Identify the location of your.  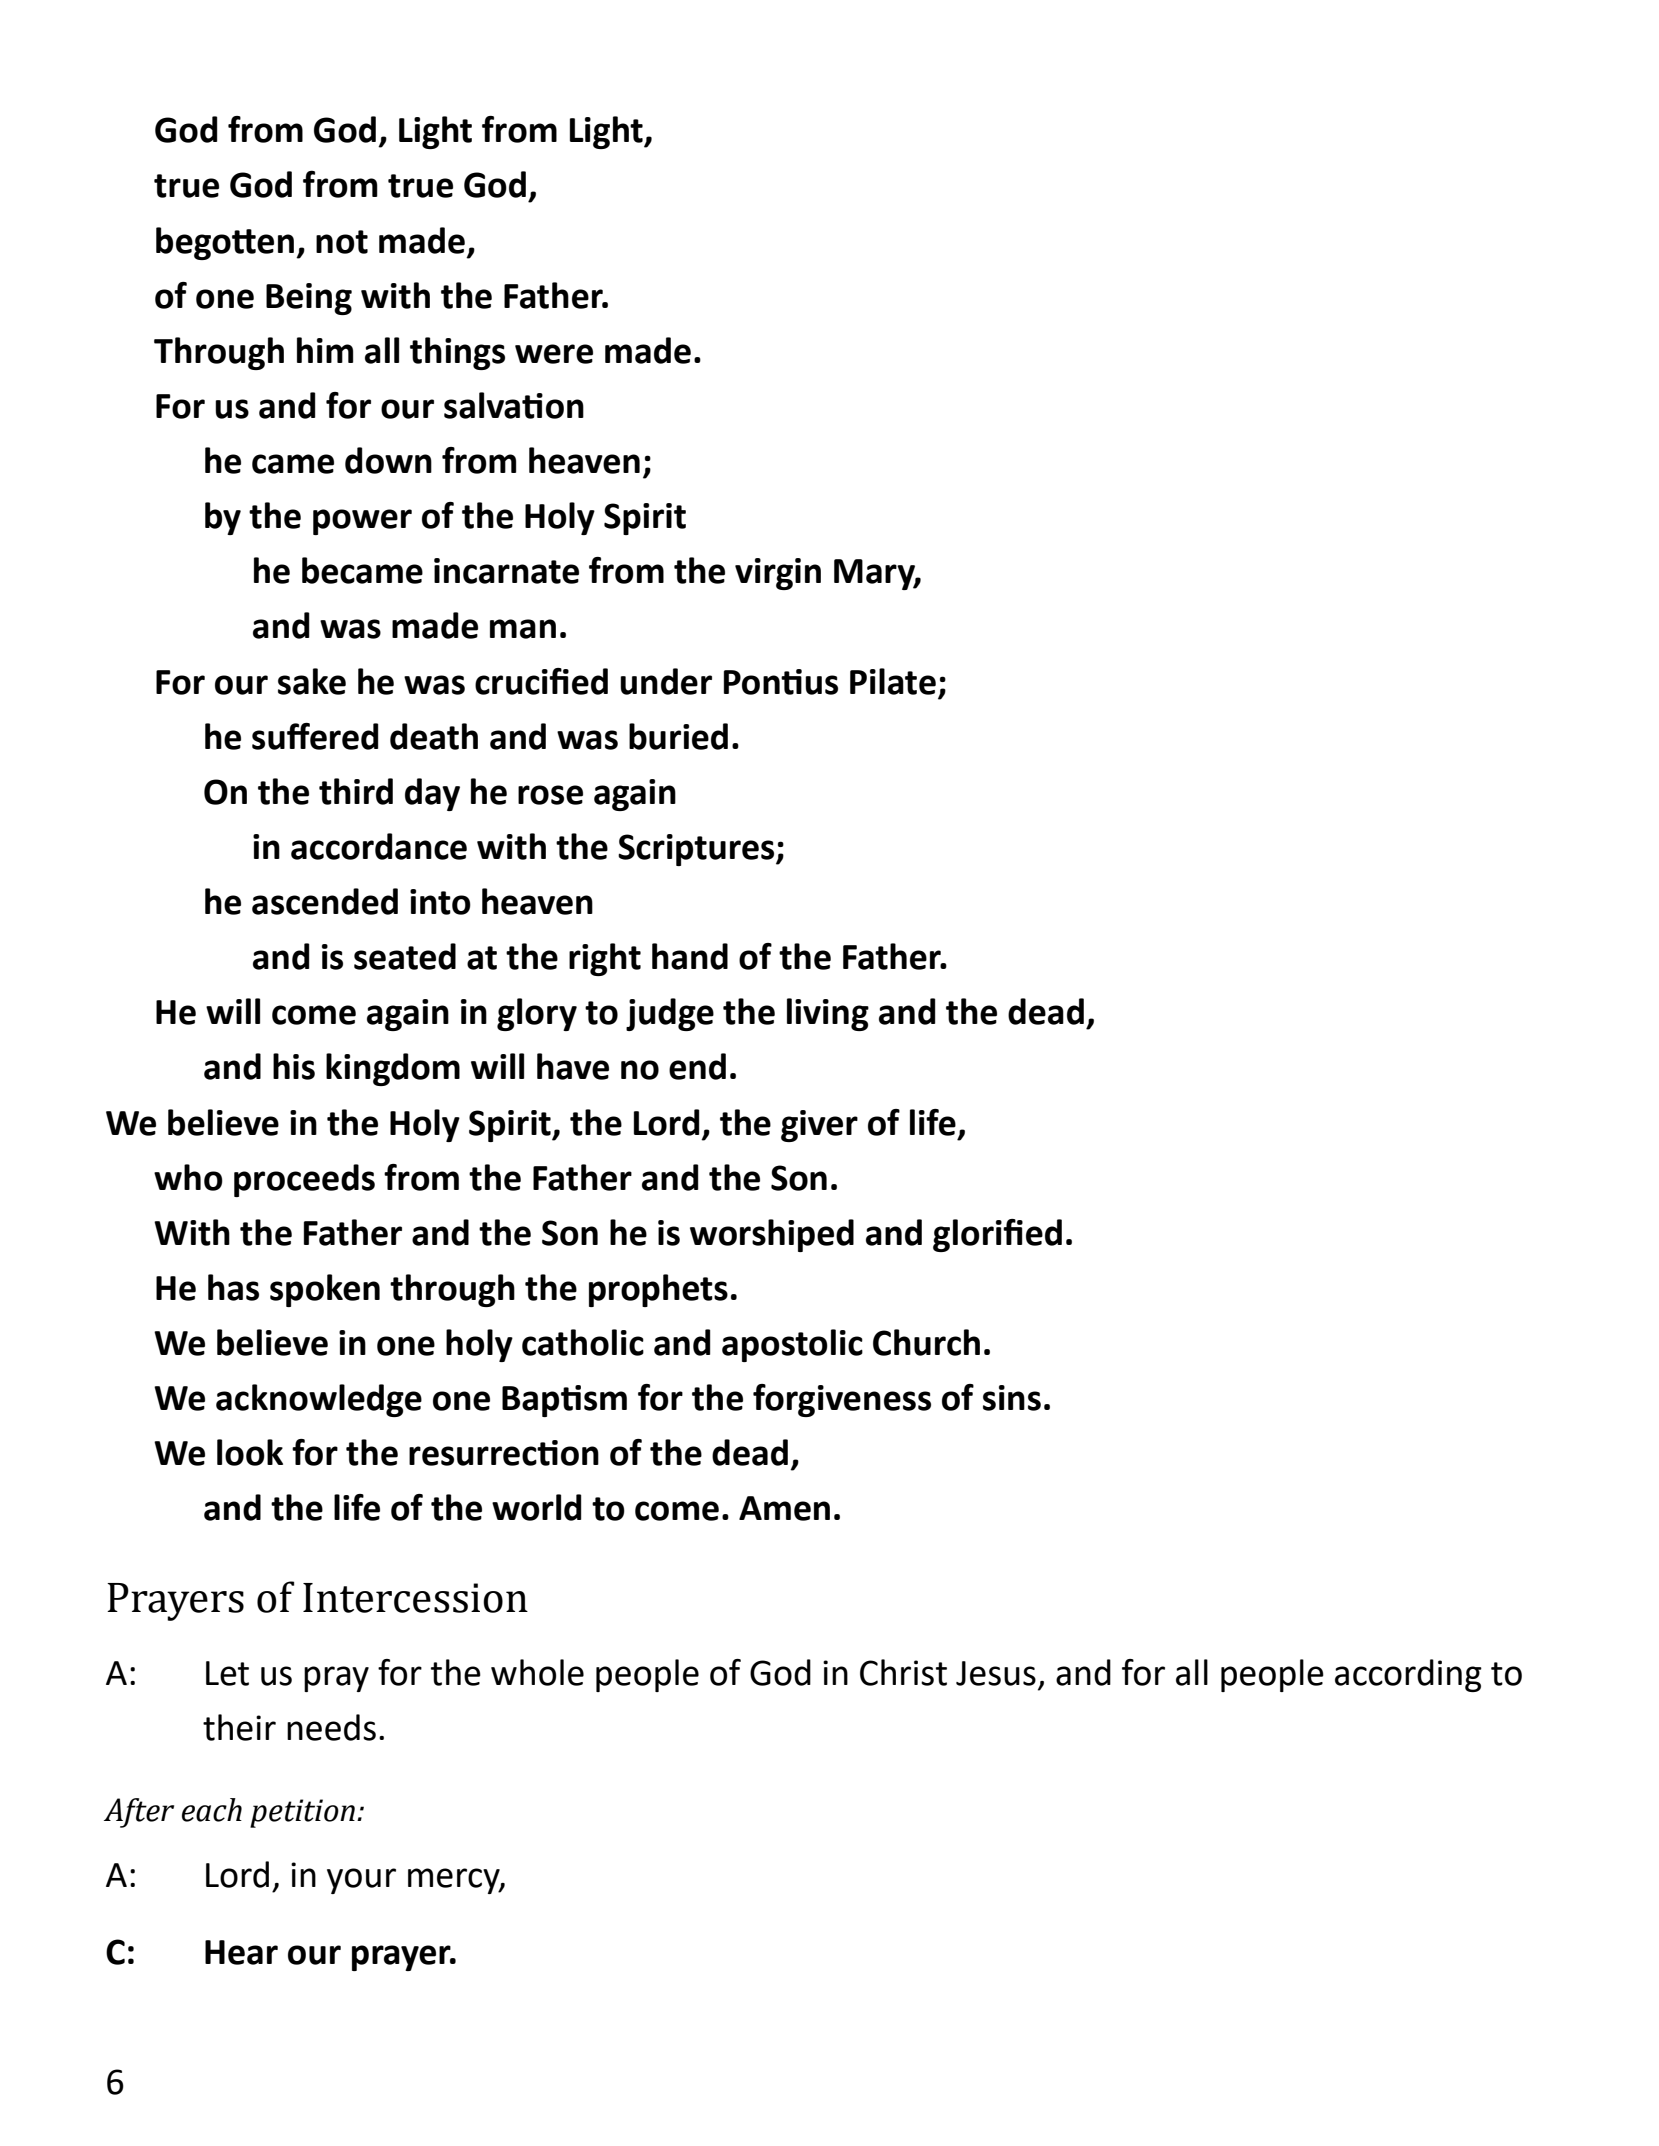
(361, 1881).
